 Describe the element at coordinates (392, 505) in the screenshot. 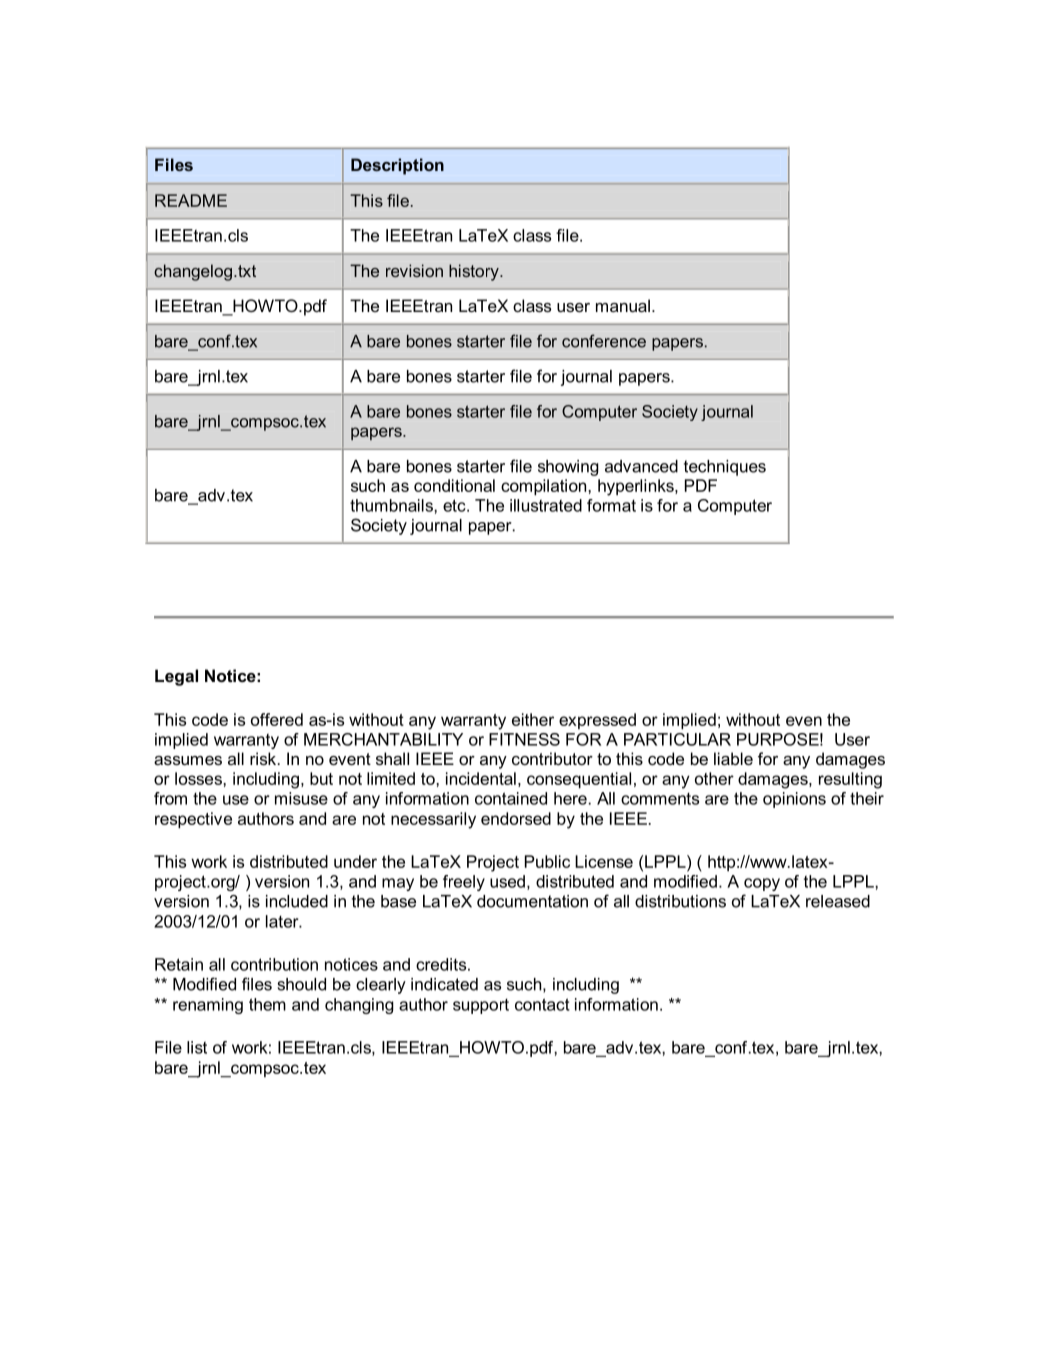

I see `thumbnails` at that location.
